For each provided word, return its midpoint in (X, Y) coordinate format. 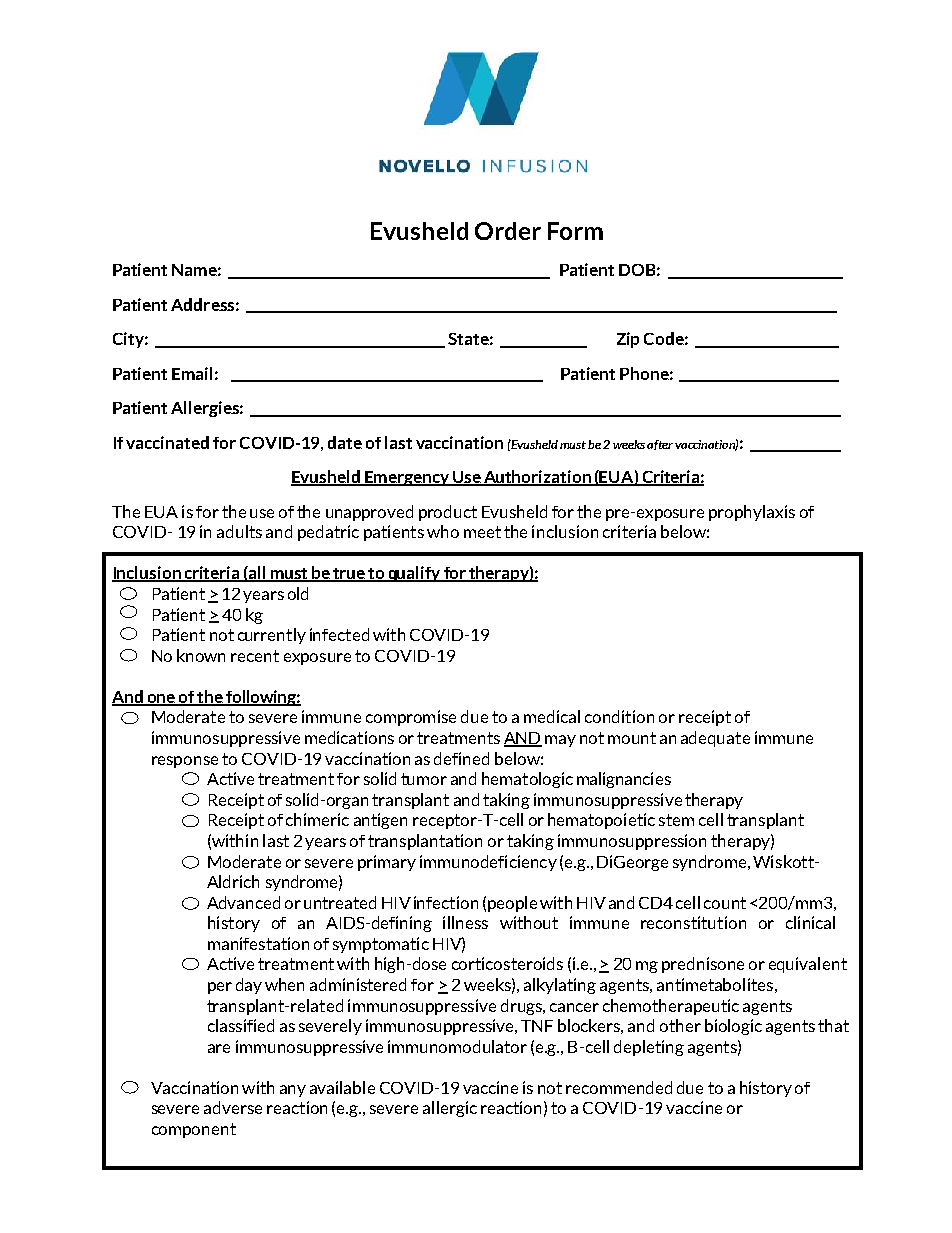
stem (676, 820)
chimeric (317, 819)
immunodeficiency (488, 863)
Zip (628, 340)
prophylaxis (752, 513)
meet (482, 532)
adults (239, 531)
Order (508, 231)
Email (192, 373)
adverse (233, 1107)
